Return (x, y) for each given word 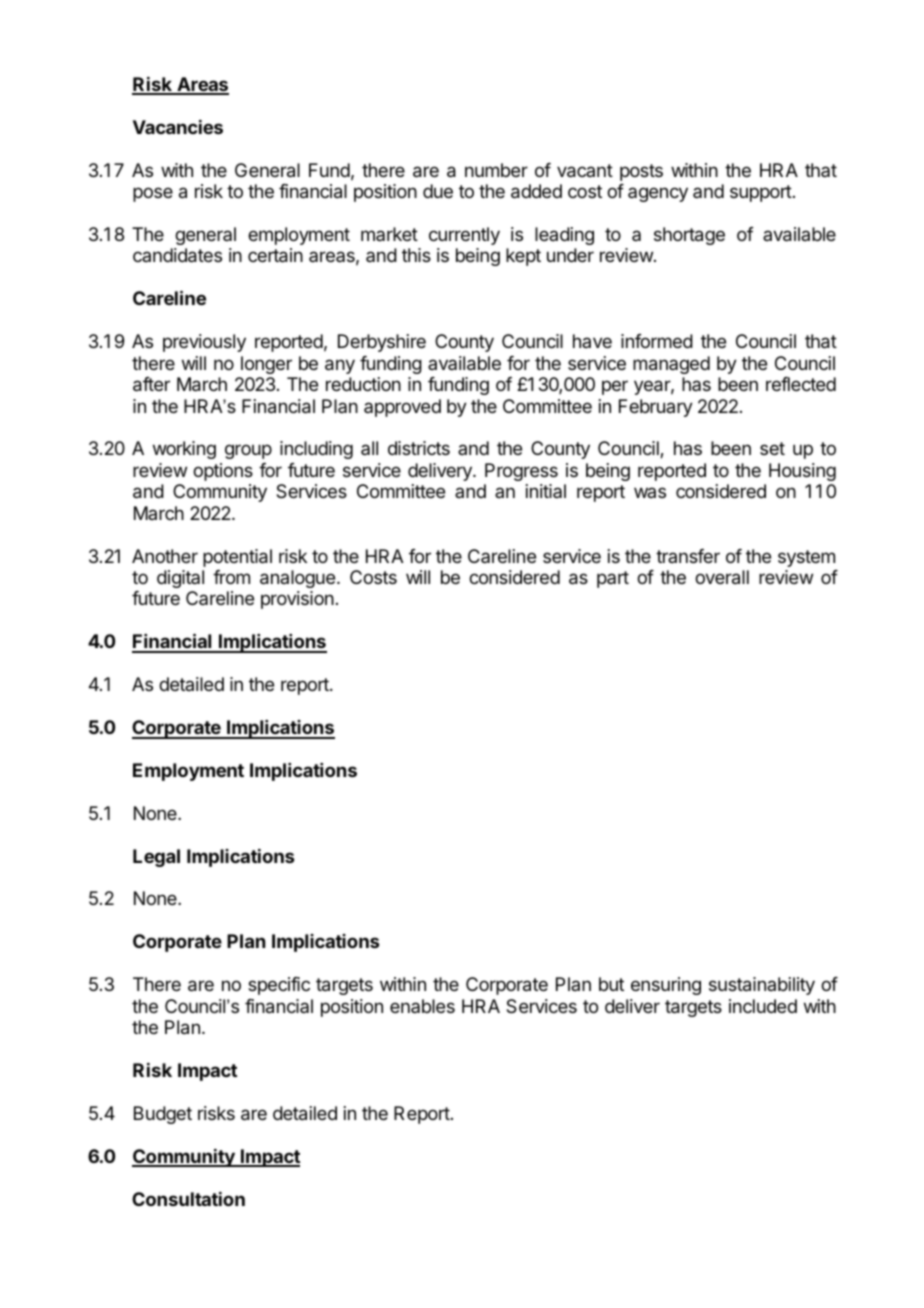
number (496, 170)
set (772, 448)
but (611, 984)
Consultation (188, 1199)
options (223, 472)
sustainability (762, 986)
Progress (521, 472)
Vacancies (178, 127)
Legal (156, 858)
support (761, 193)
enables (422, 1006)
